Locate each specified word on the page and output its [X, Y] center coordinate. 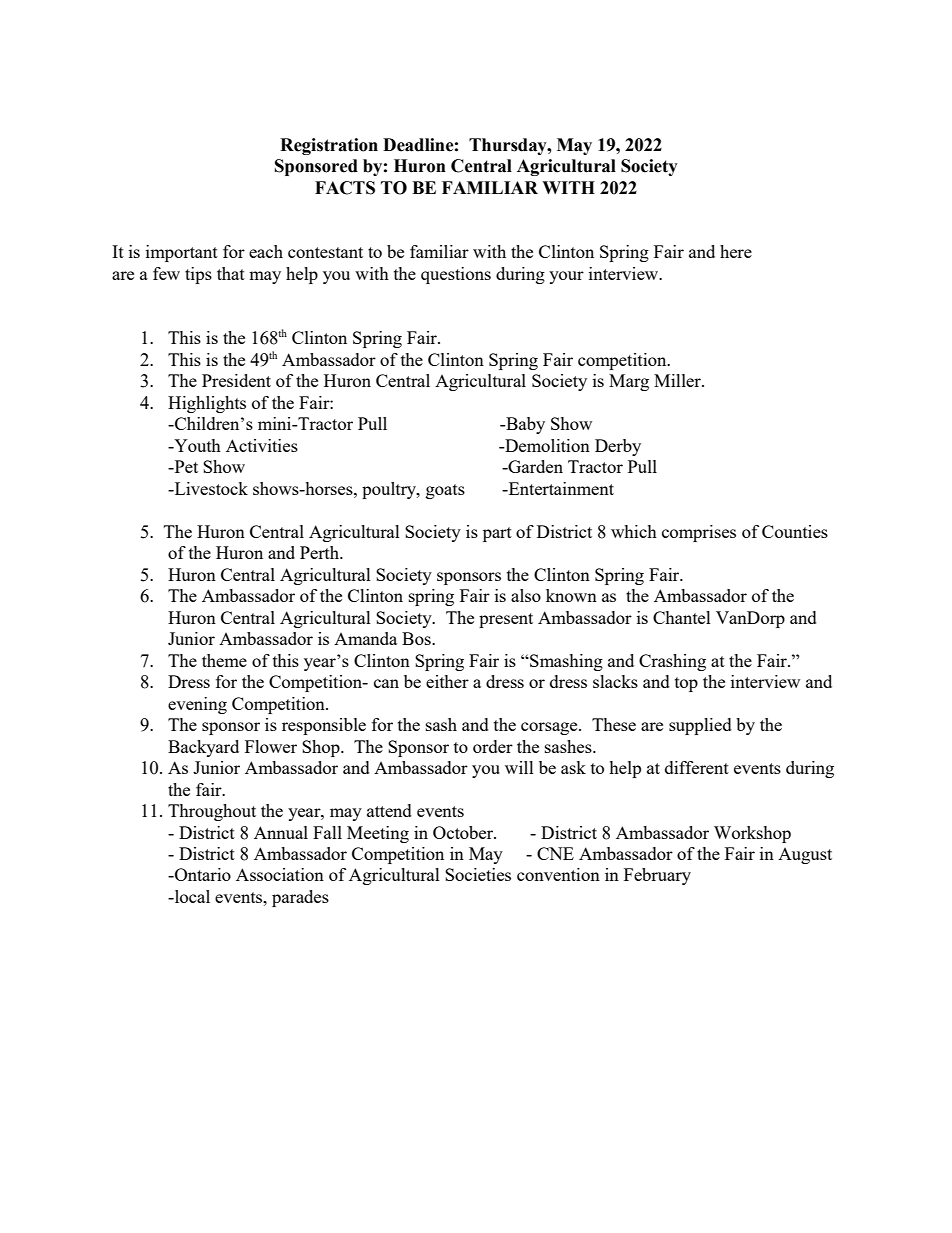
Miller [678, 380]
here [736, 251]
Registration [329, 146]
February [657, 876]
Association [280, 874]
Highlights [207, 404]
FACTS [345, 188]
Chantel [682, 617]
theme [224, 660]
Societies [478, 874]
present [506, 620]
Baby [524, 425]
